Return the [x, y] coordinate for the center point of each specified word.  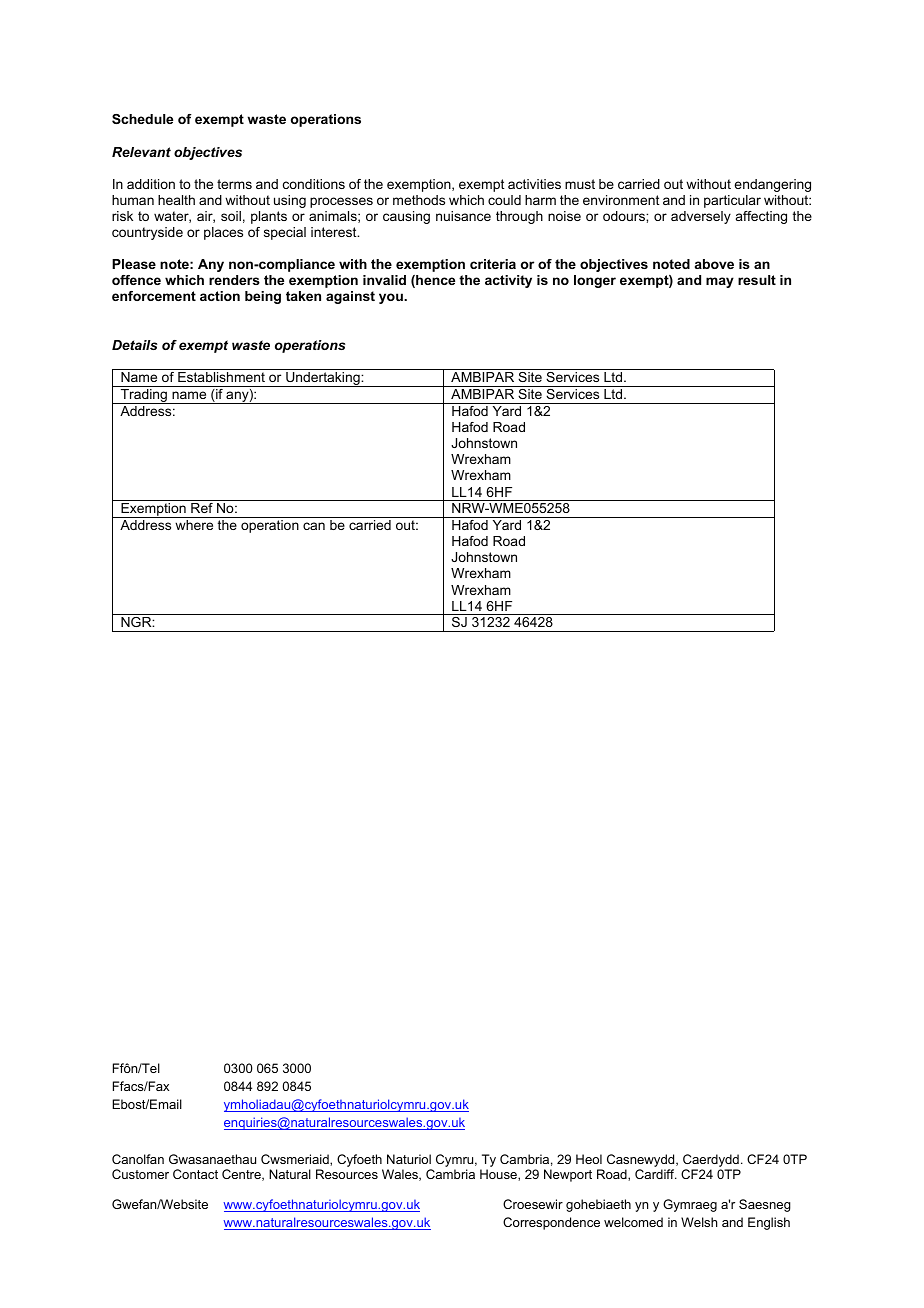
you [392, 298]
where [194, 525]
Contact [195, 1174]
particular [732, 201]
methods [419, 200]
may [720, 282]
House [499, 1175]
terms [234, 184]
